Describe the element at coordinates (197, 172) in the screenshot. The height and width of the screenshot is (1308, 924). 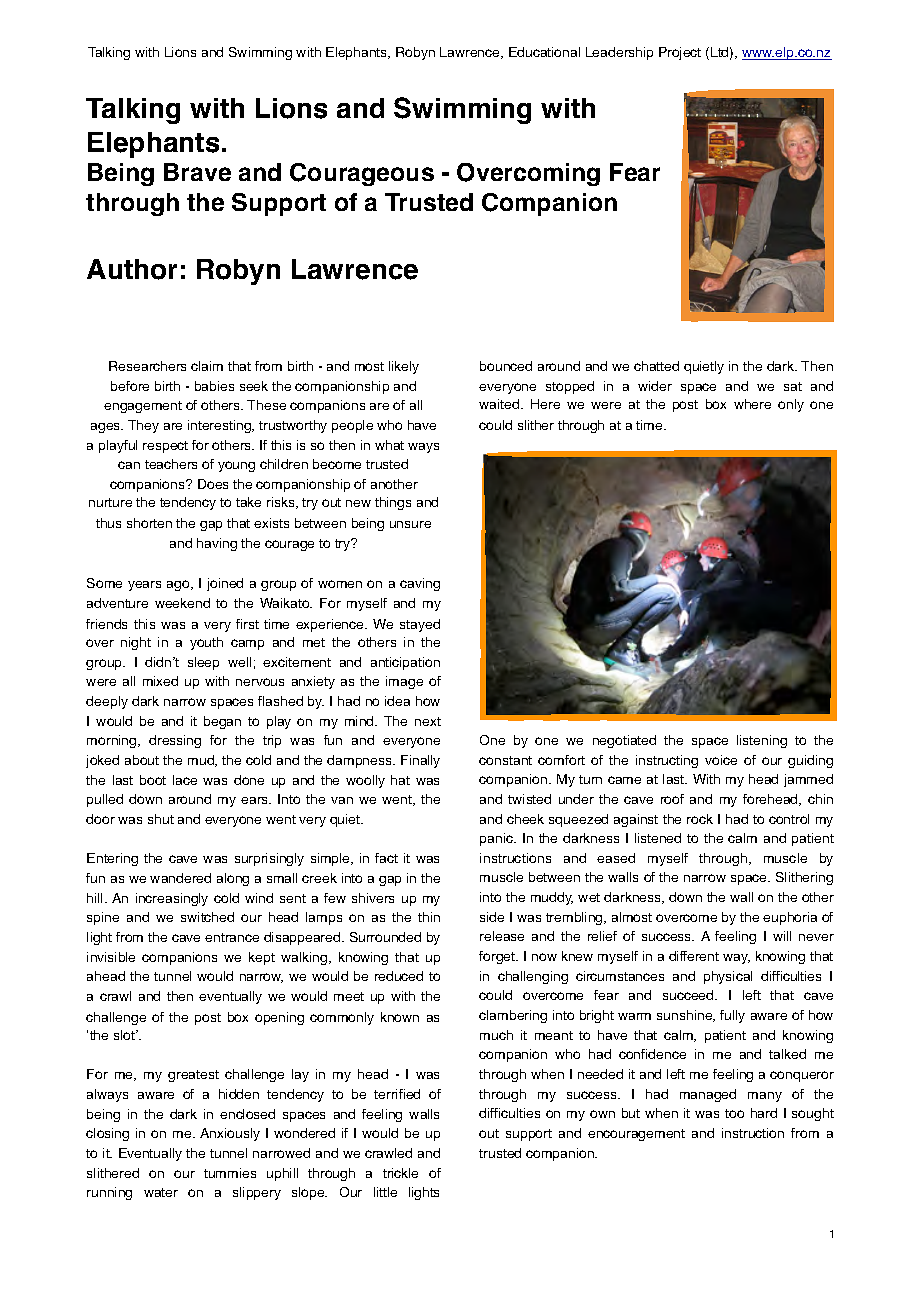
I see `Brave` at that location.
